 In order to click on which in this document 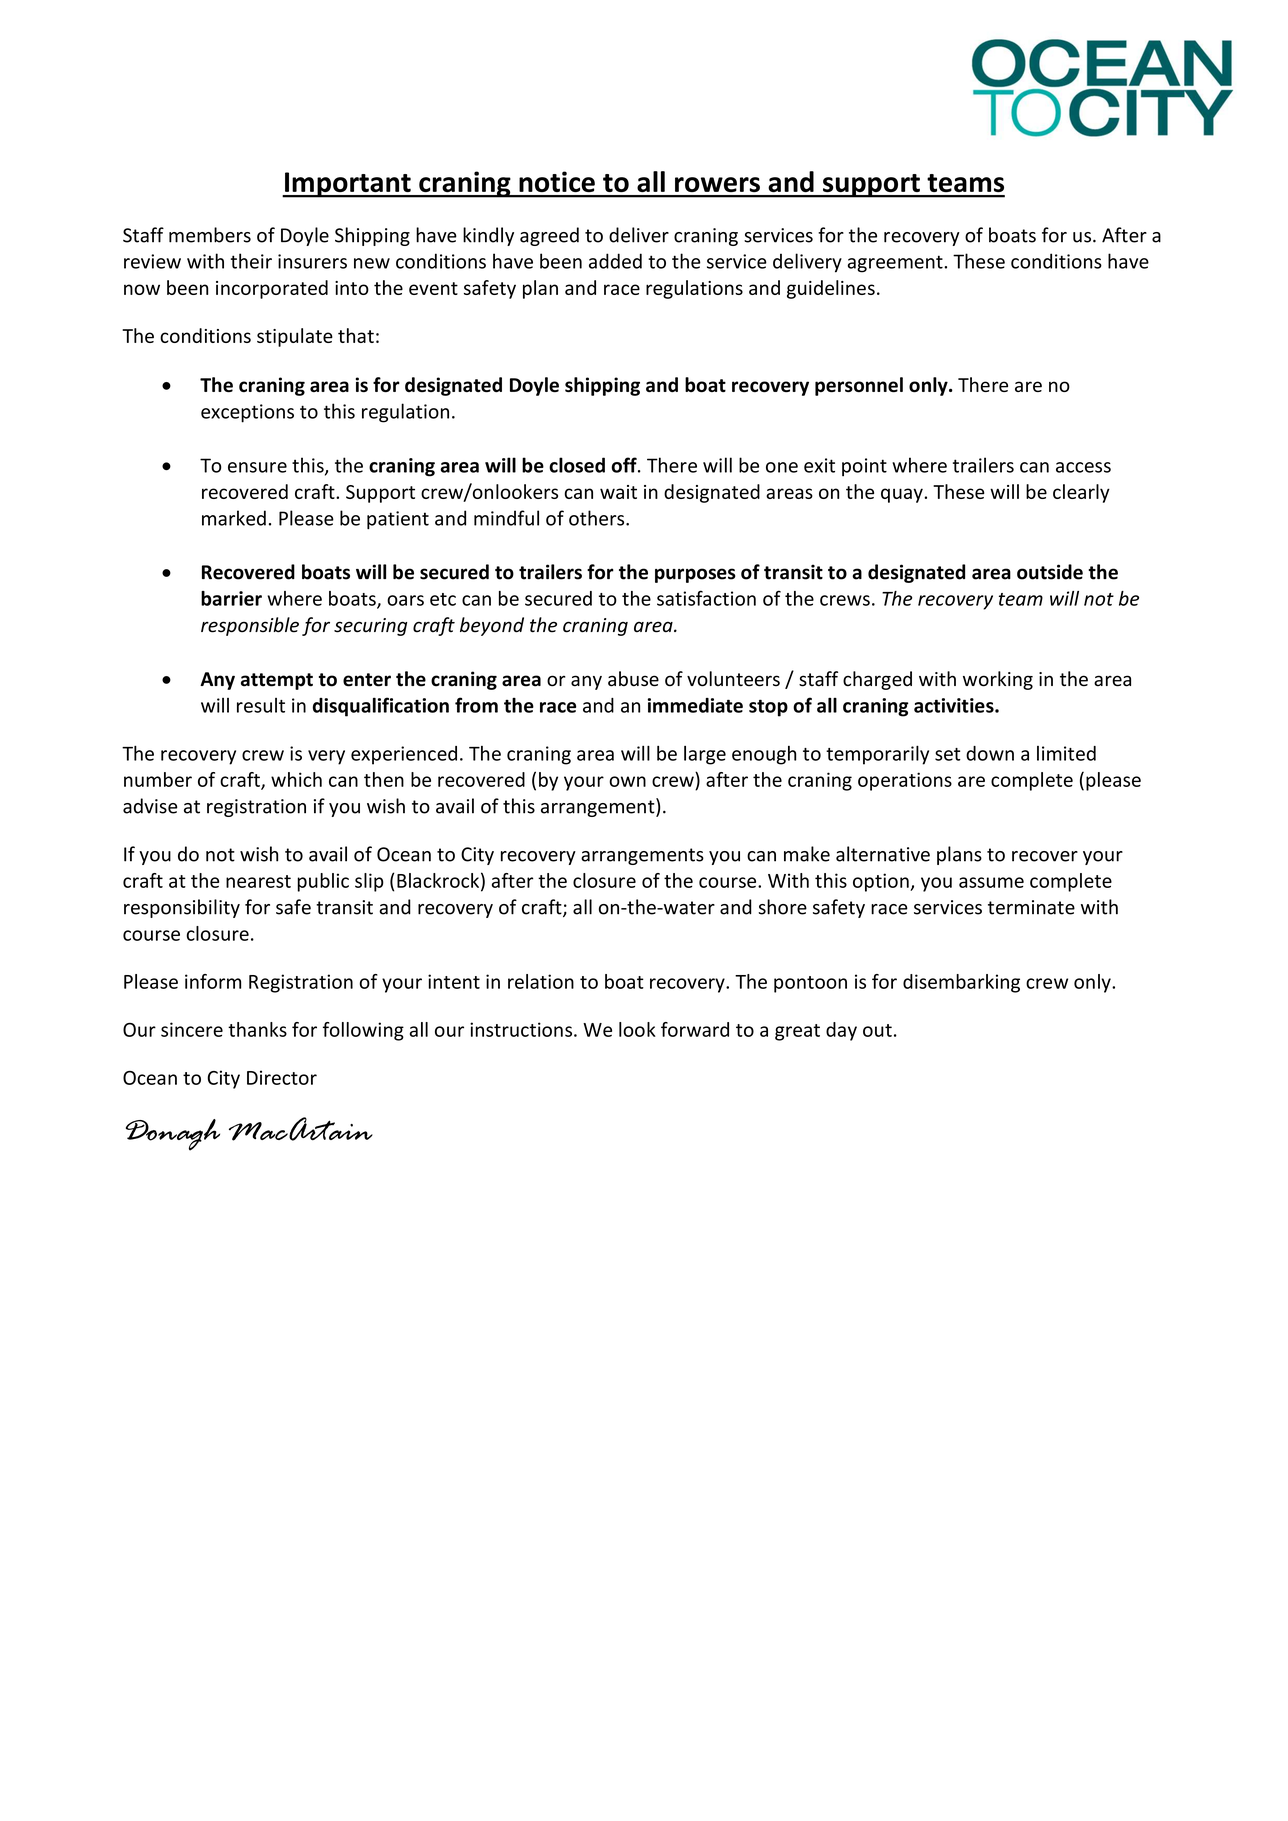, I will do `click(296, 779)`.
